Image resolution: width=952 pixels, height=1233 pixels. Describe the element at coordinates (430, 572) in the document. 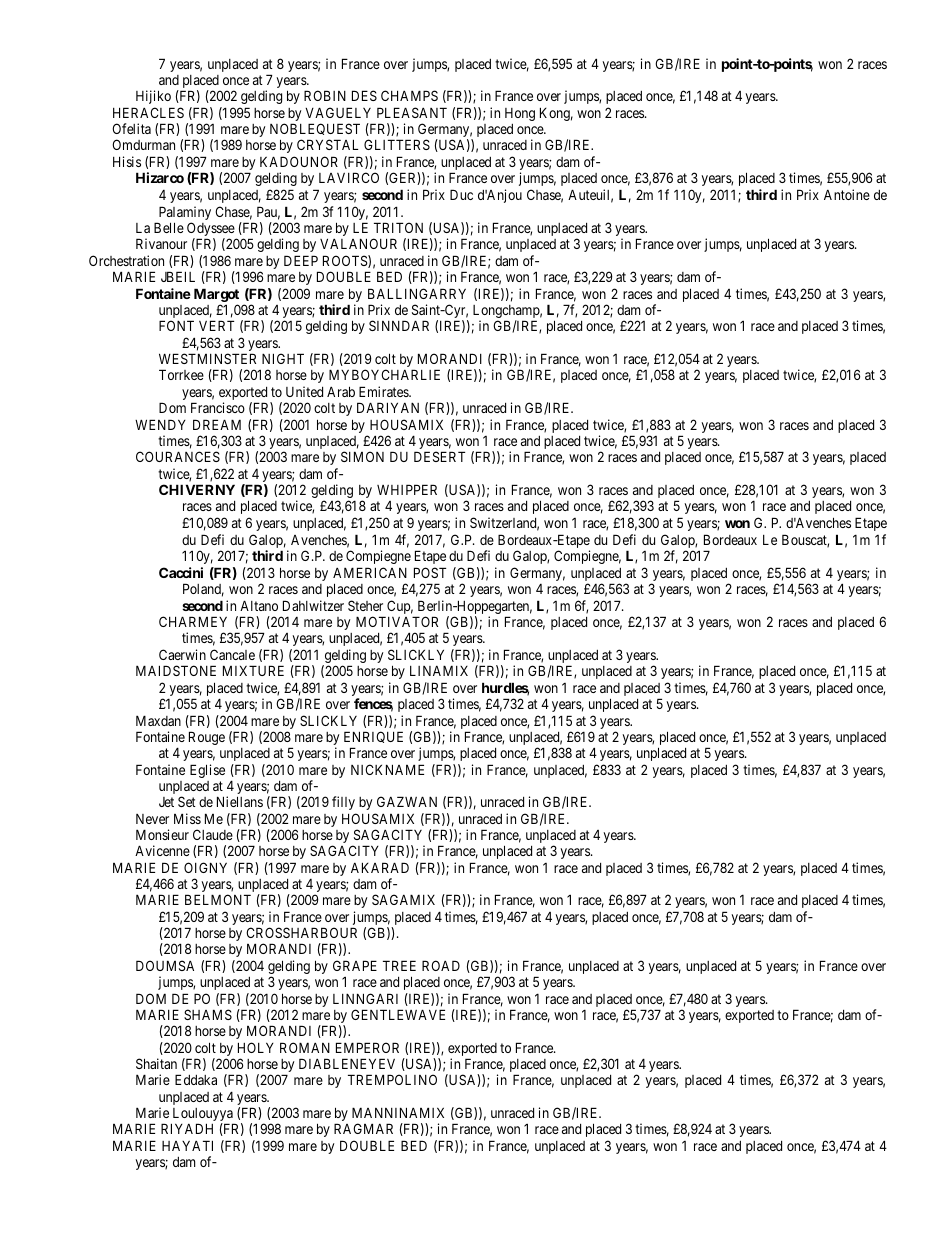

I see `POST` at that location.
